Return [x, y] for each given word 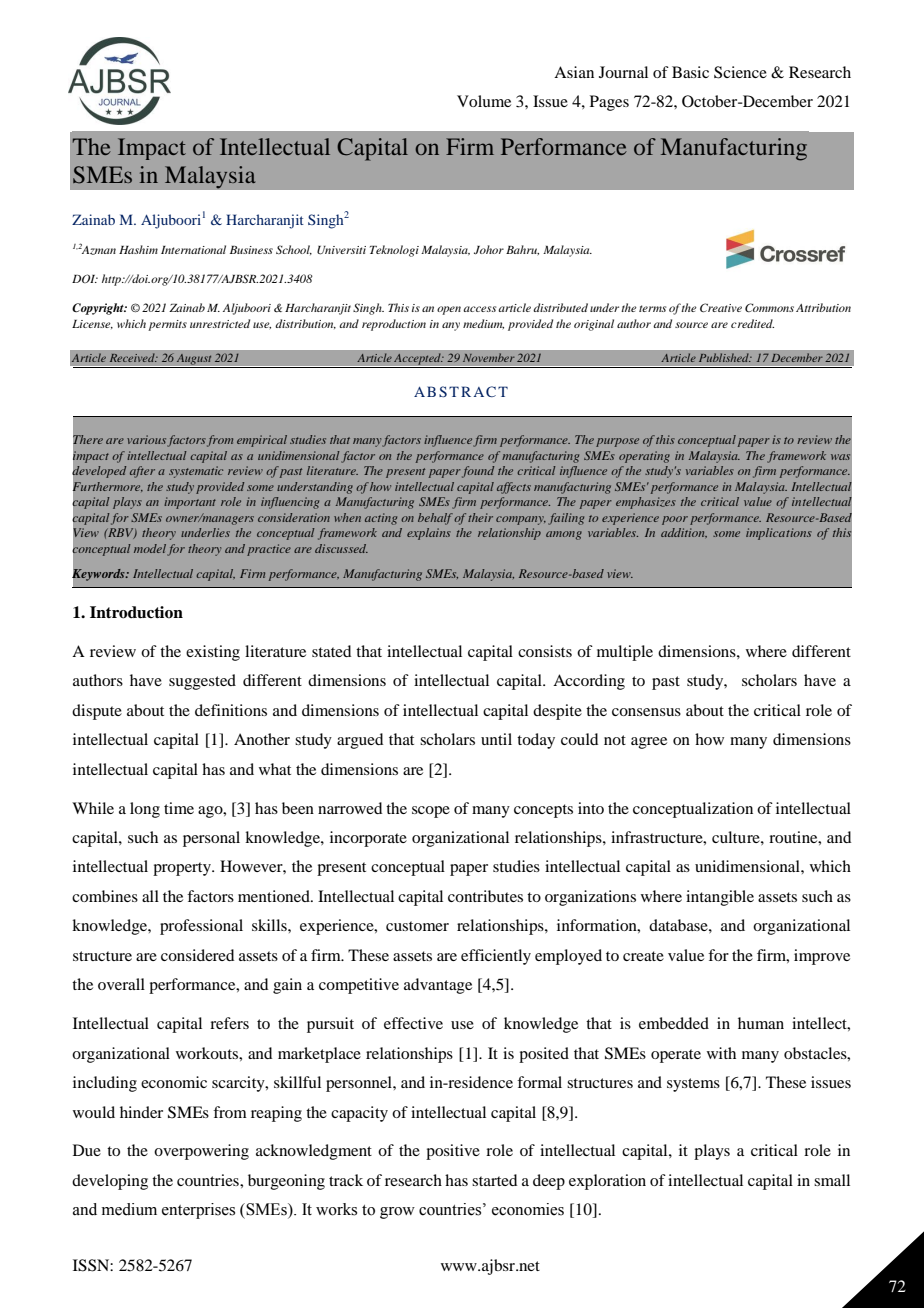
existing [213, 653]
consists [545, 651]
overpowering [201, 1152]
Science [740, 72]
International [193, 249]
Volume [484, 101]
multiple [625, 653]
